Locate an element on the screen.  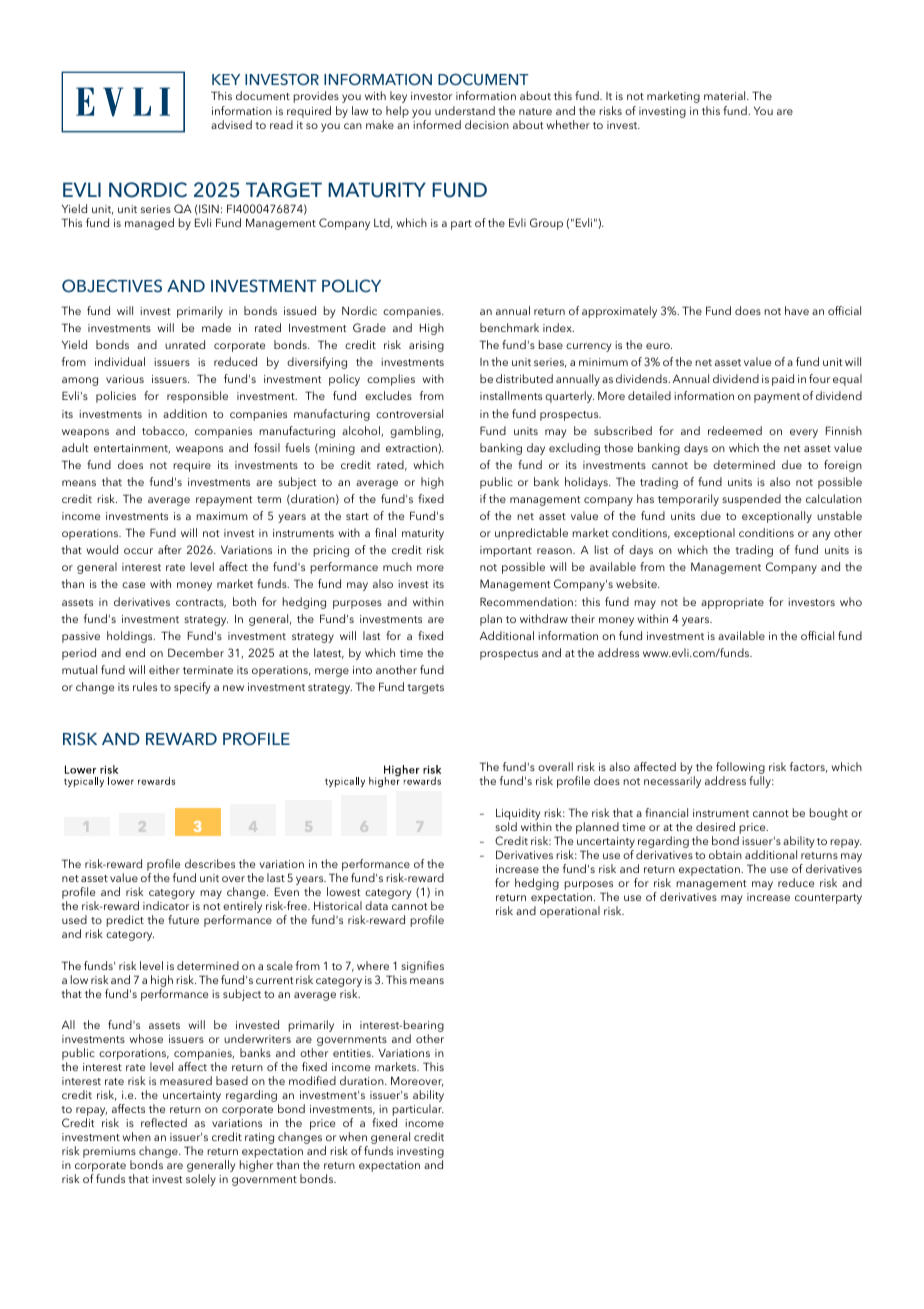
sold is located at coordinates (506, 826).
